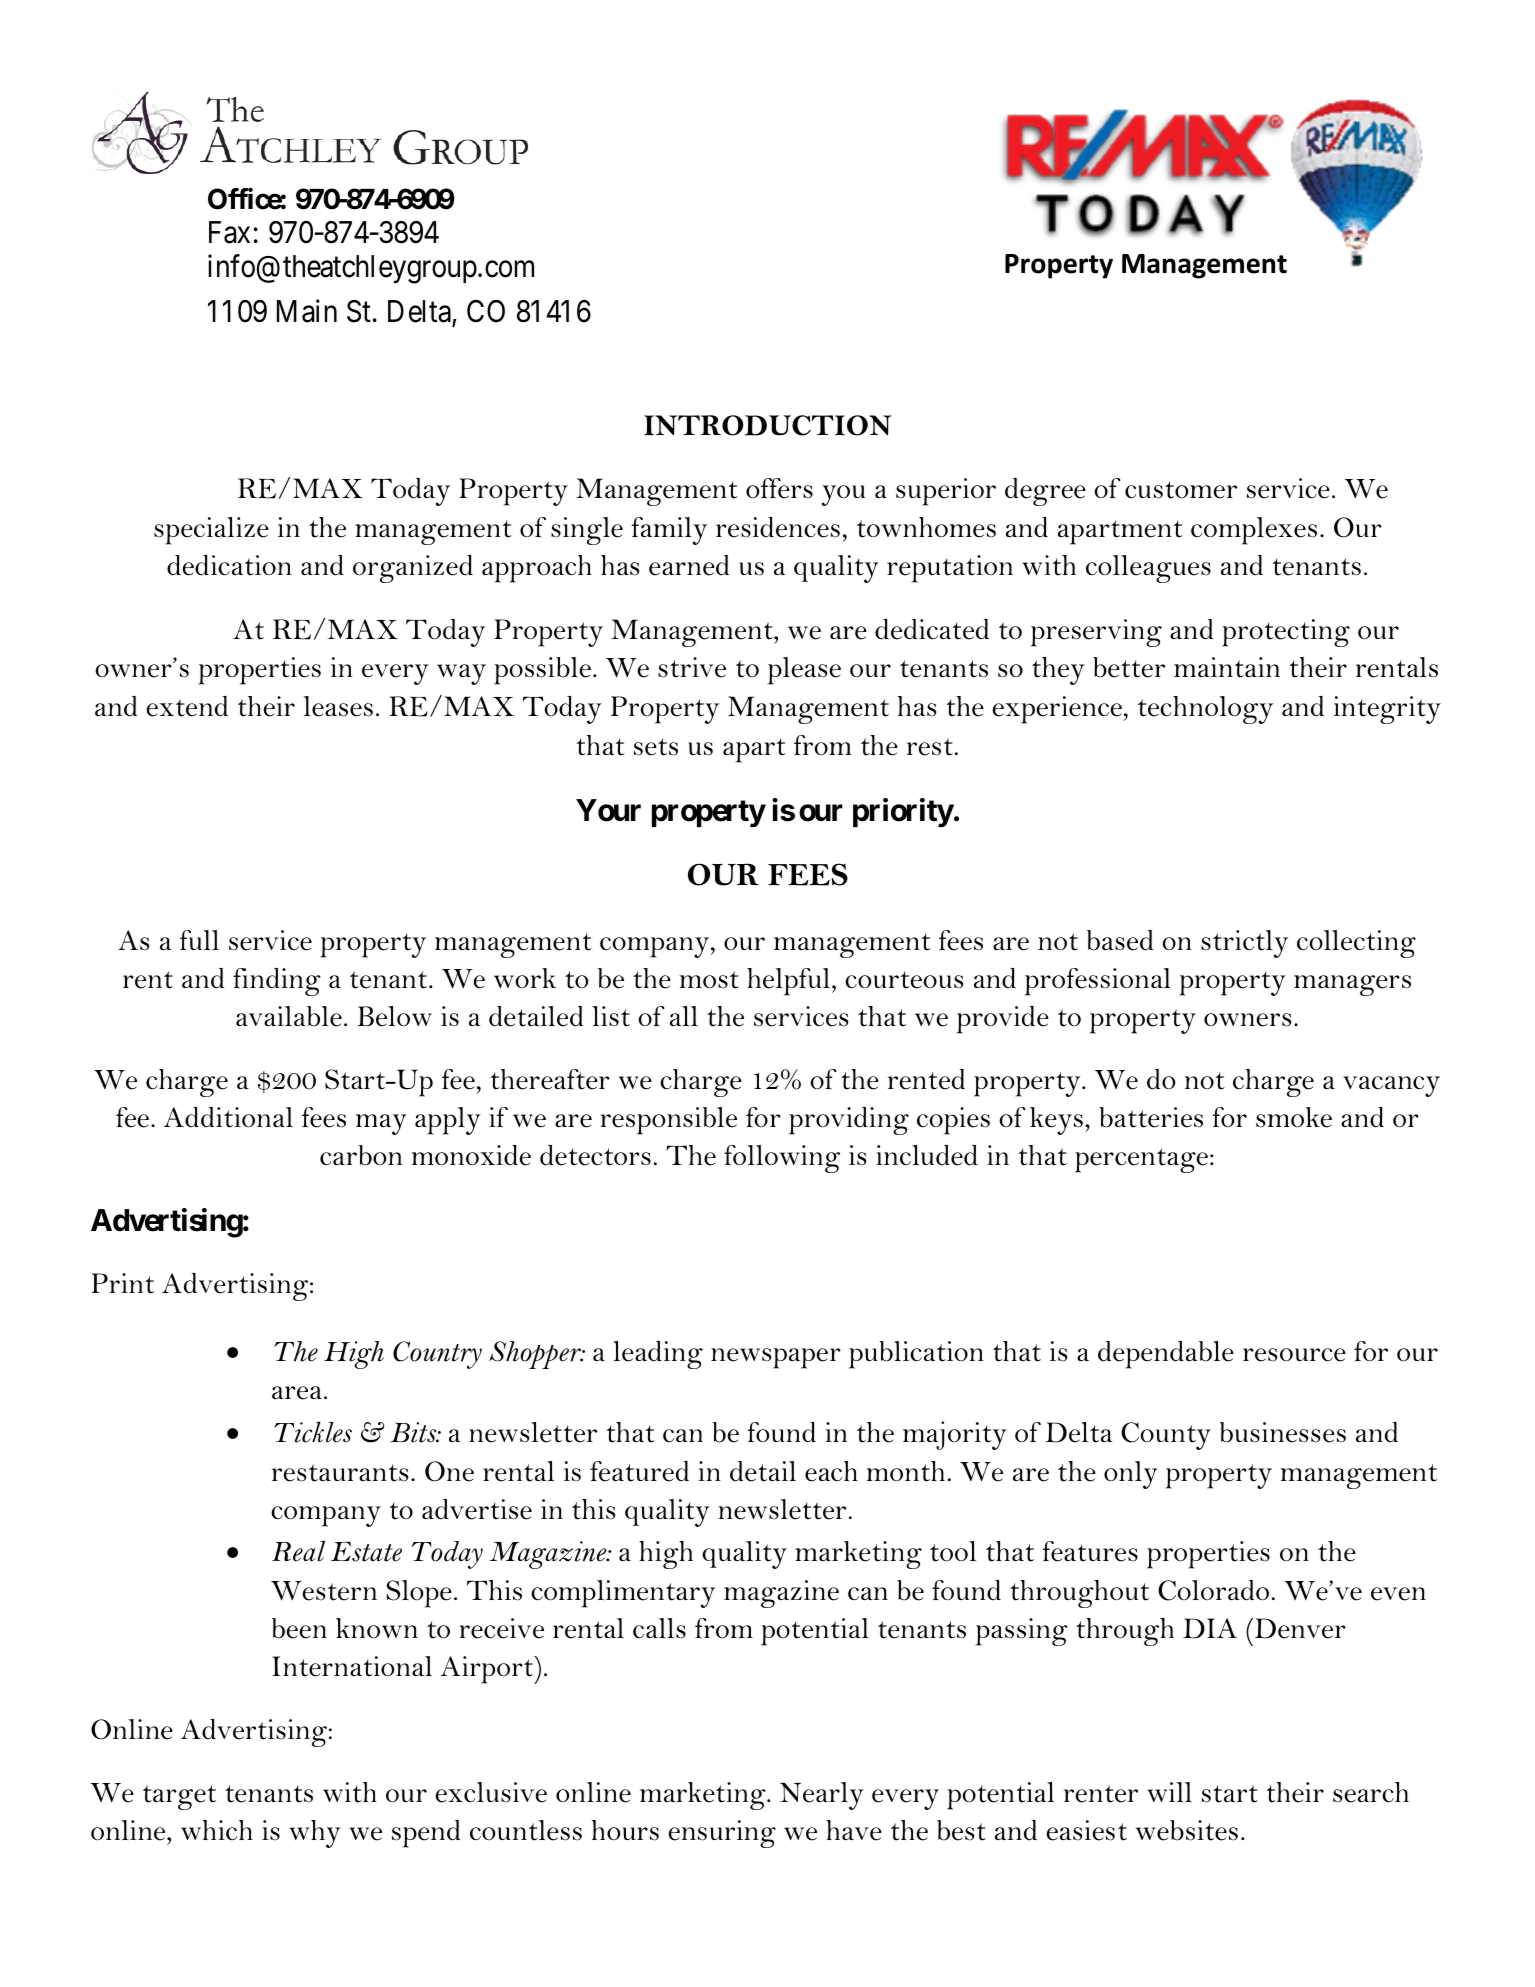 The height and width of the image is (1987, 1535). Describe the element at coordinates (338, 706) in the image. I see `leases` at that location.
